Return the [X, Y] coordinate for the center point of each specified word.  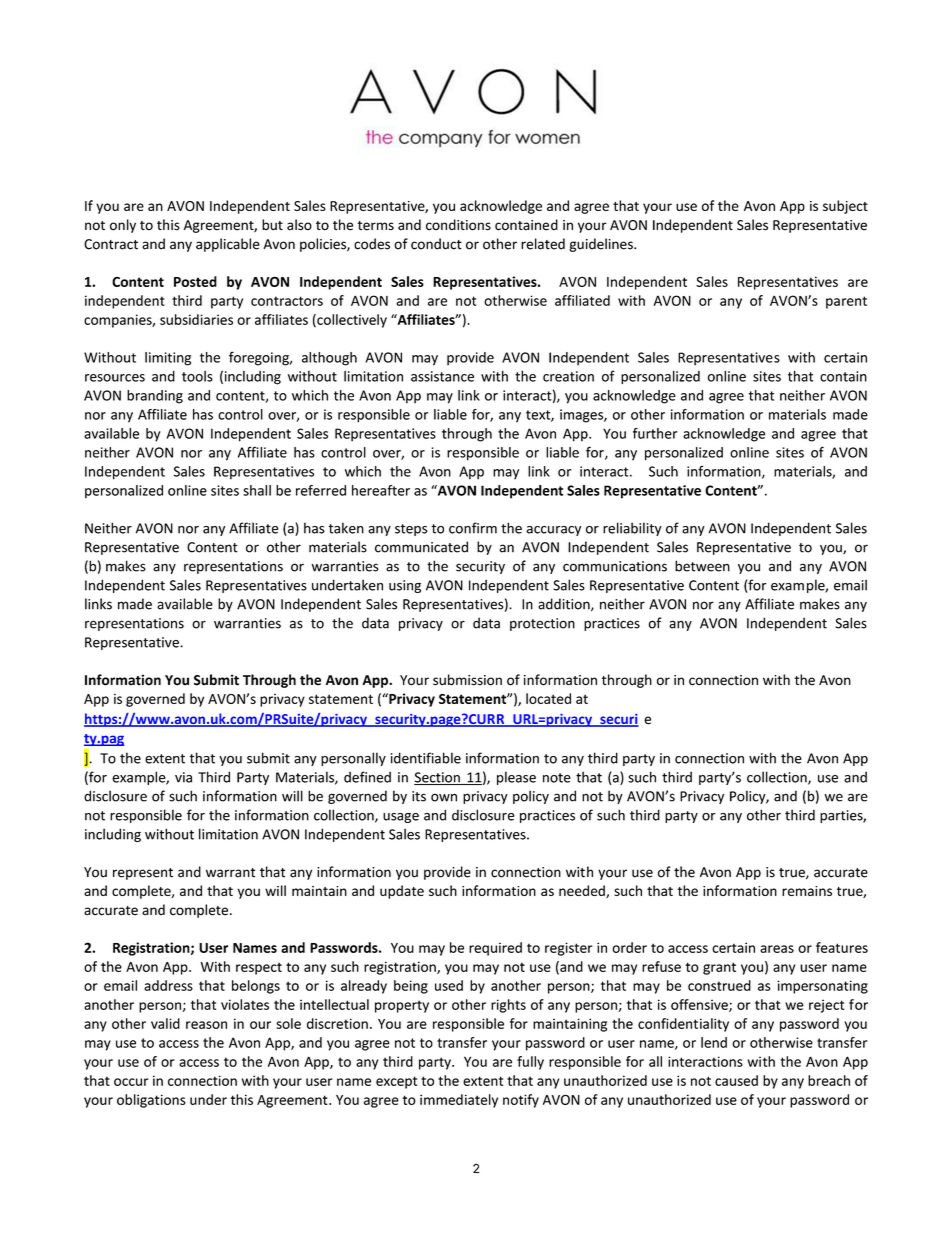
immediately [459, 1101]
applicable [228, 245]
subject [845, 207]
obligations [151, 1101]
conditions [458, 225]
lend [714, 1042]
